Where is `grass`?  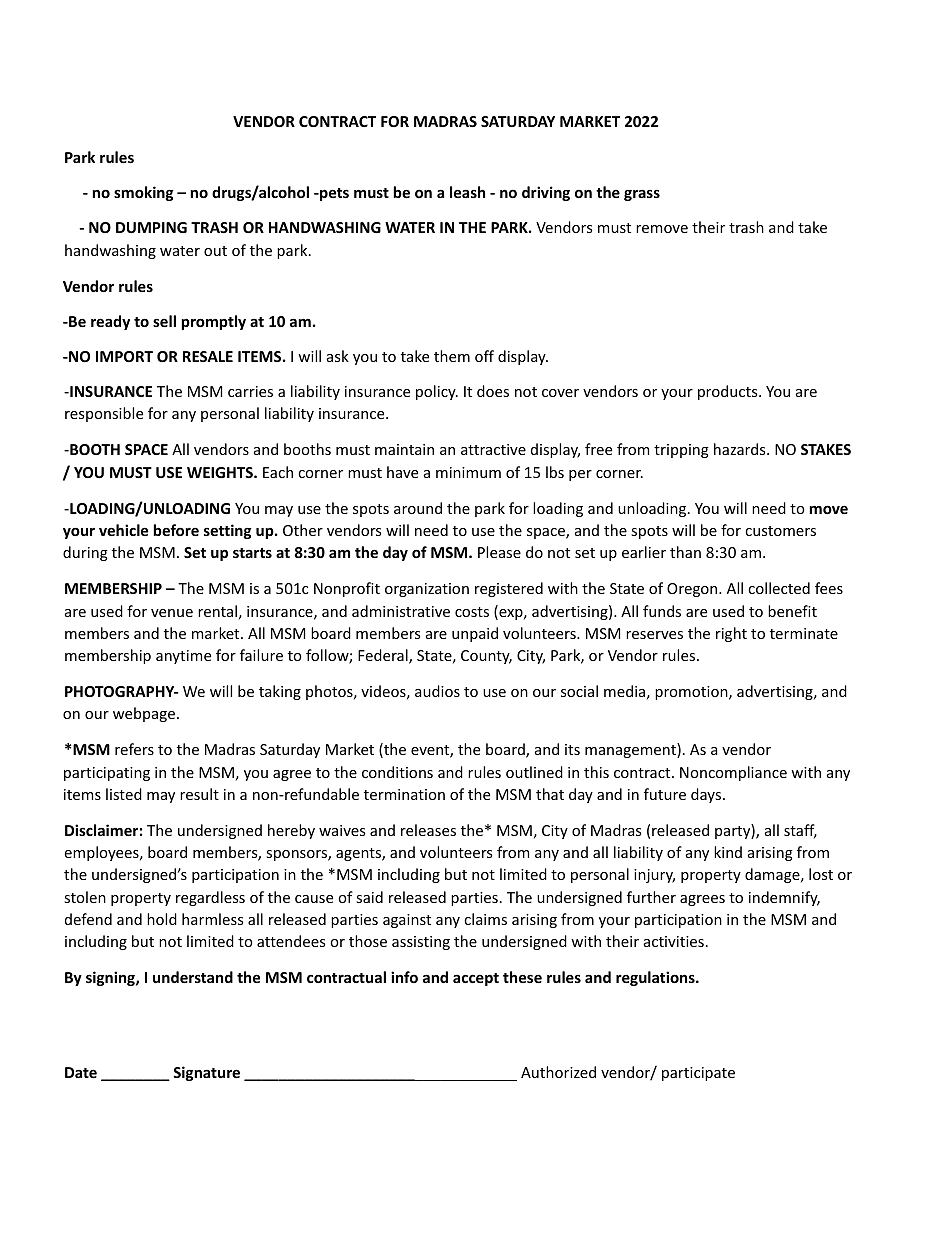 grass is located at coordinates (642, 195).
